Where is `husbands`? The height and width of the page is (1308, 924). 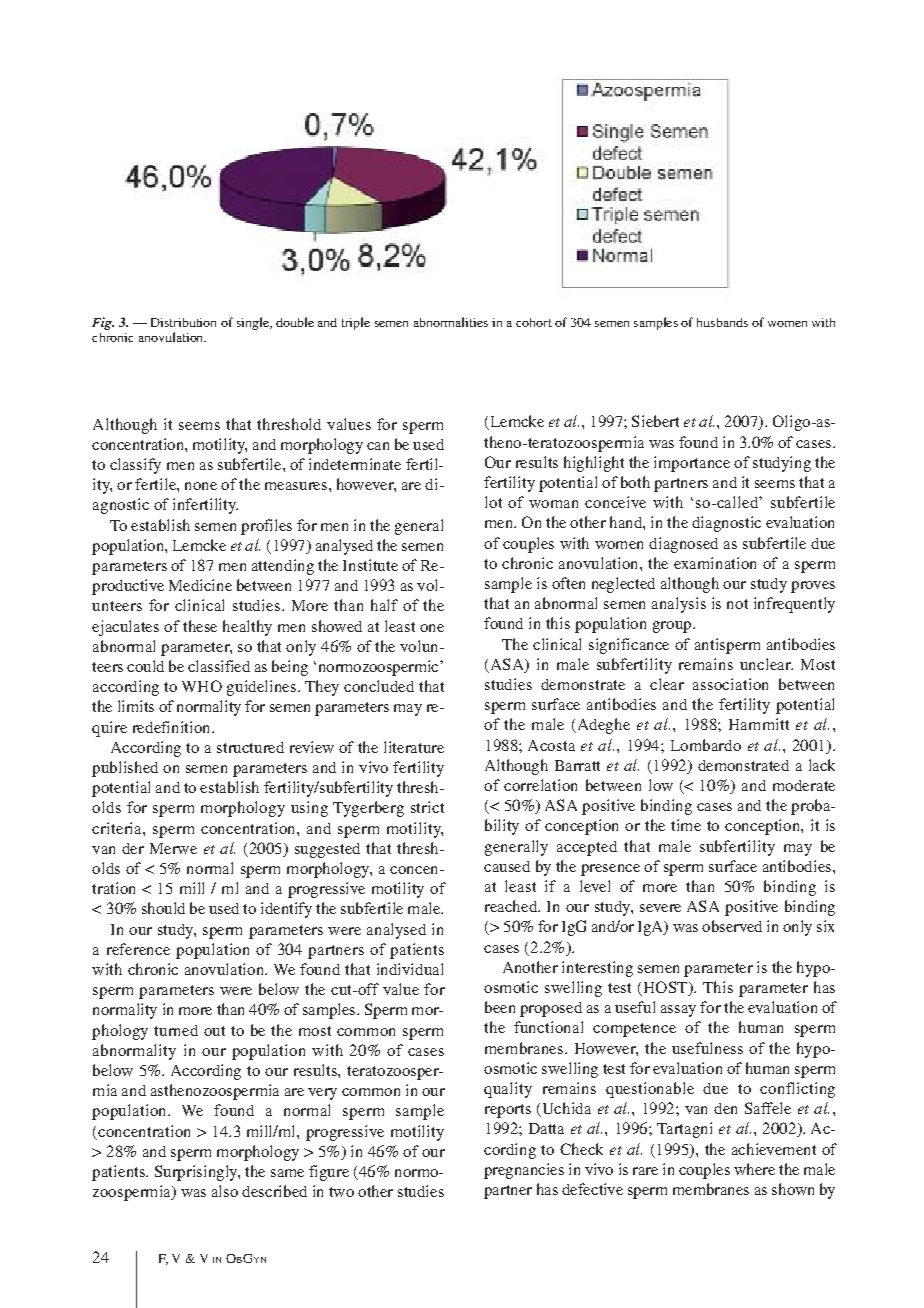 husbands is located at coordinates (722, 322).
